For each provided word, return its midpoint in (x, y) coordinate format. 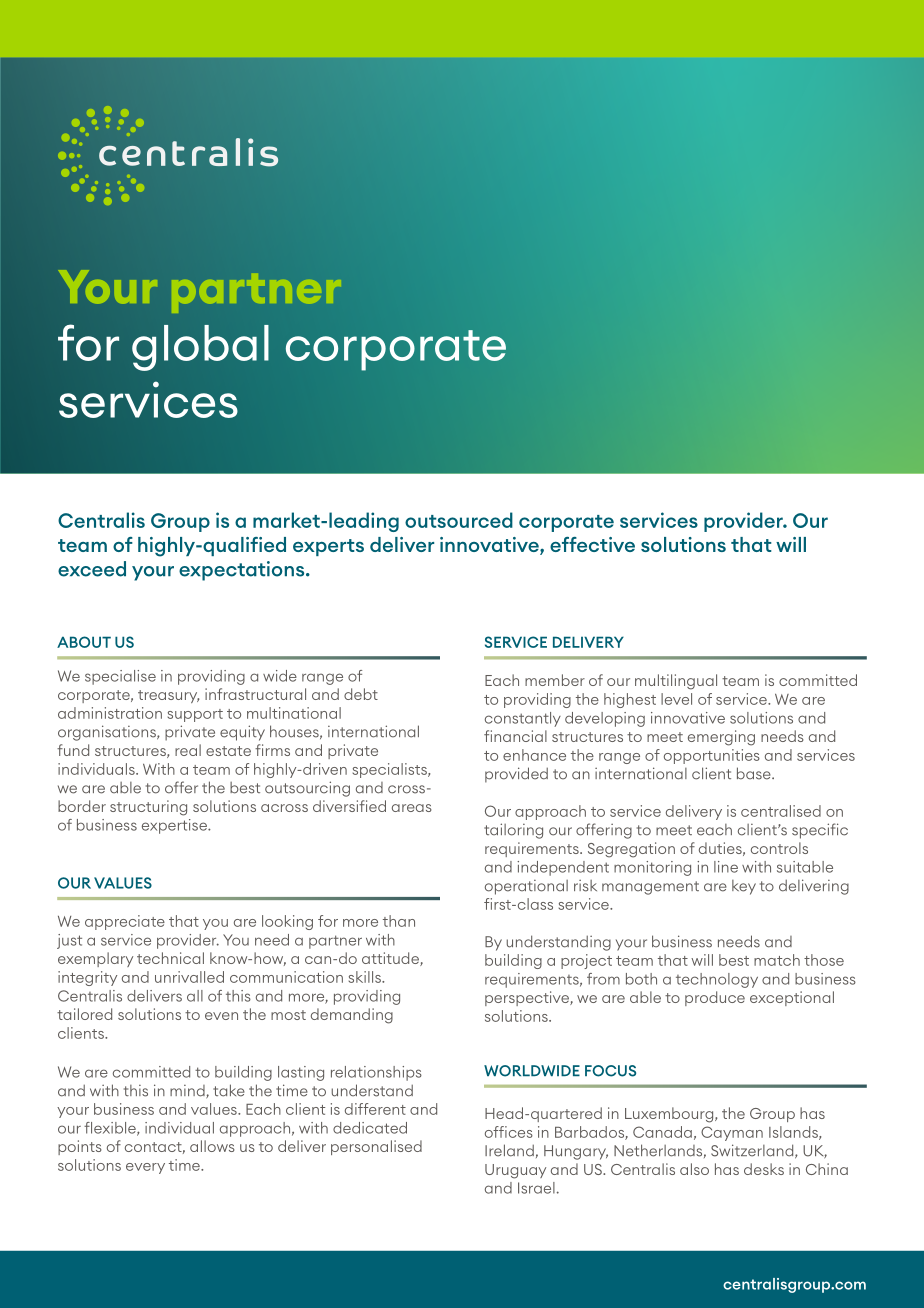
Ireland (509, 1150)
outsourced (459, 520)
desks (764, 1169)
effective (592, 544)
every (145, 1168)
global (200, 348)
